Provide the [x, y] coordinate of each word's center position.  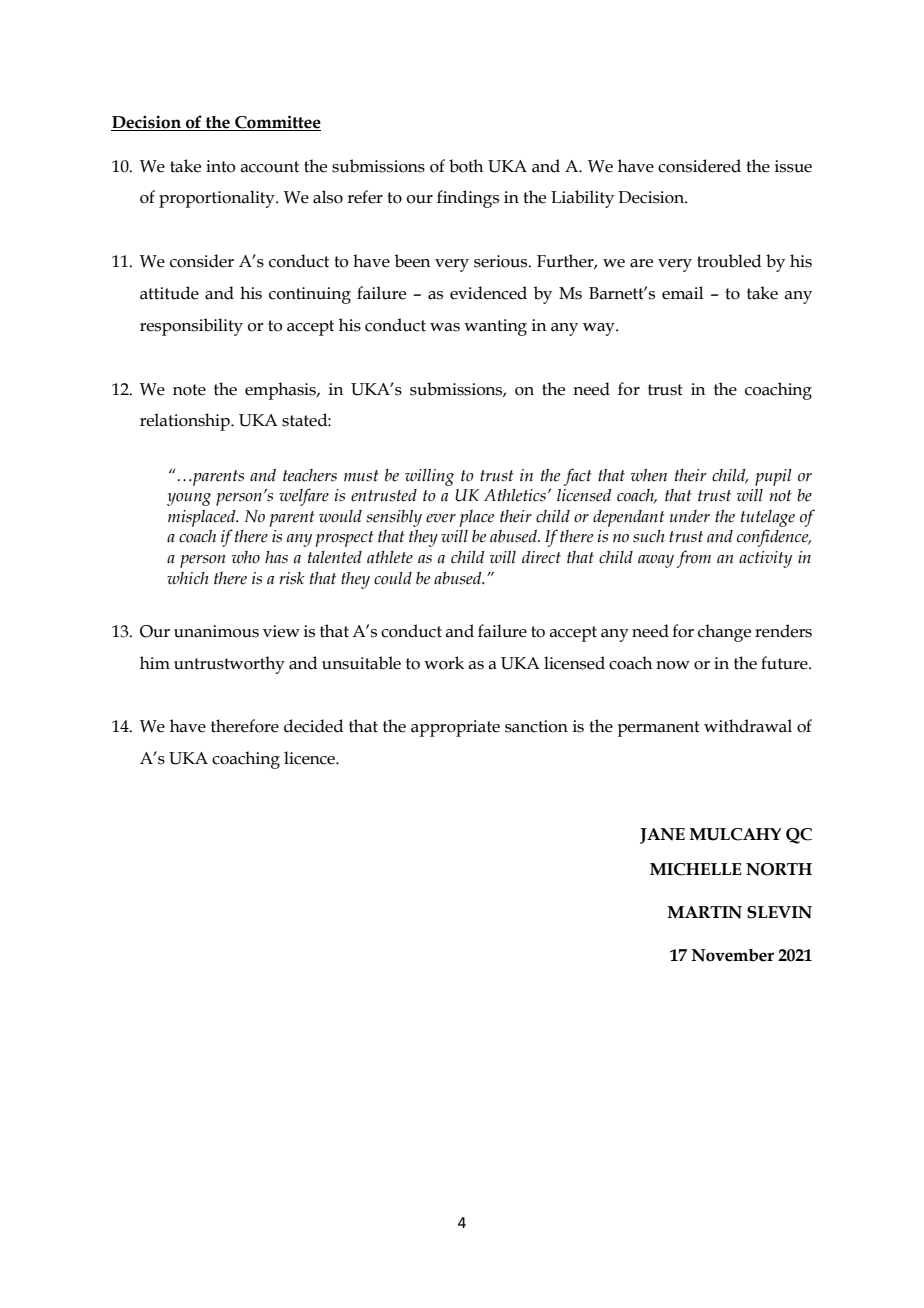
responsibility [191, 327]
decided [313, 726]
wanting [495, 327]
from [694, 559]
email [682, 293]
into [221, 166]
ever [441, 518]
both [466, 166]
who [246, 557]
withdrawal [748, 726]
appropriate [455, 728]
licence [310, 758]
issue [793, 166]
